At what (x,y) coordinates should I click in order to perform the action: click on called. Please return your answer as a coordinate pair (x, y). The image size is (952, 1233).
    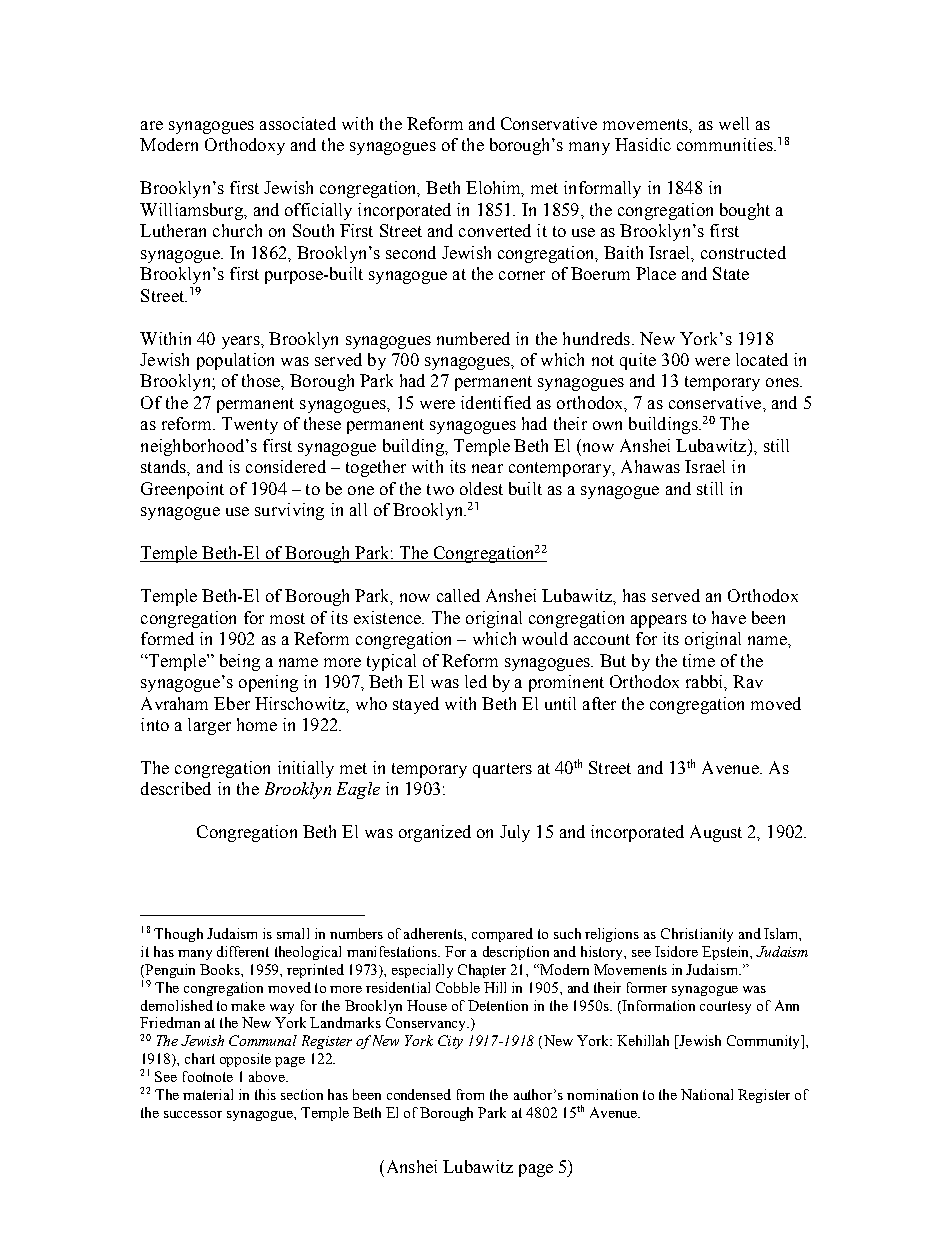
    Looking at the image, I should click on (458, 595).
